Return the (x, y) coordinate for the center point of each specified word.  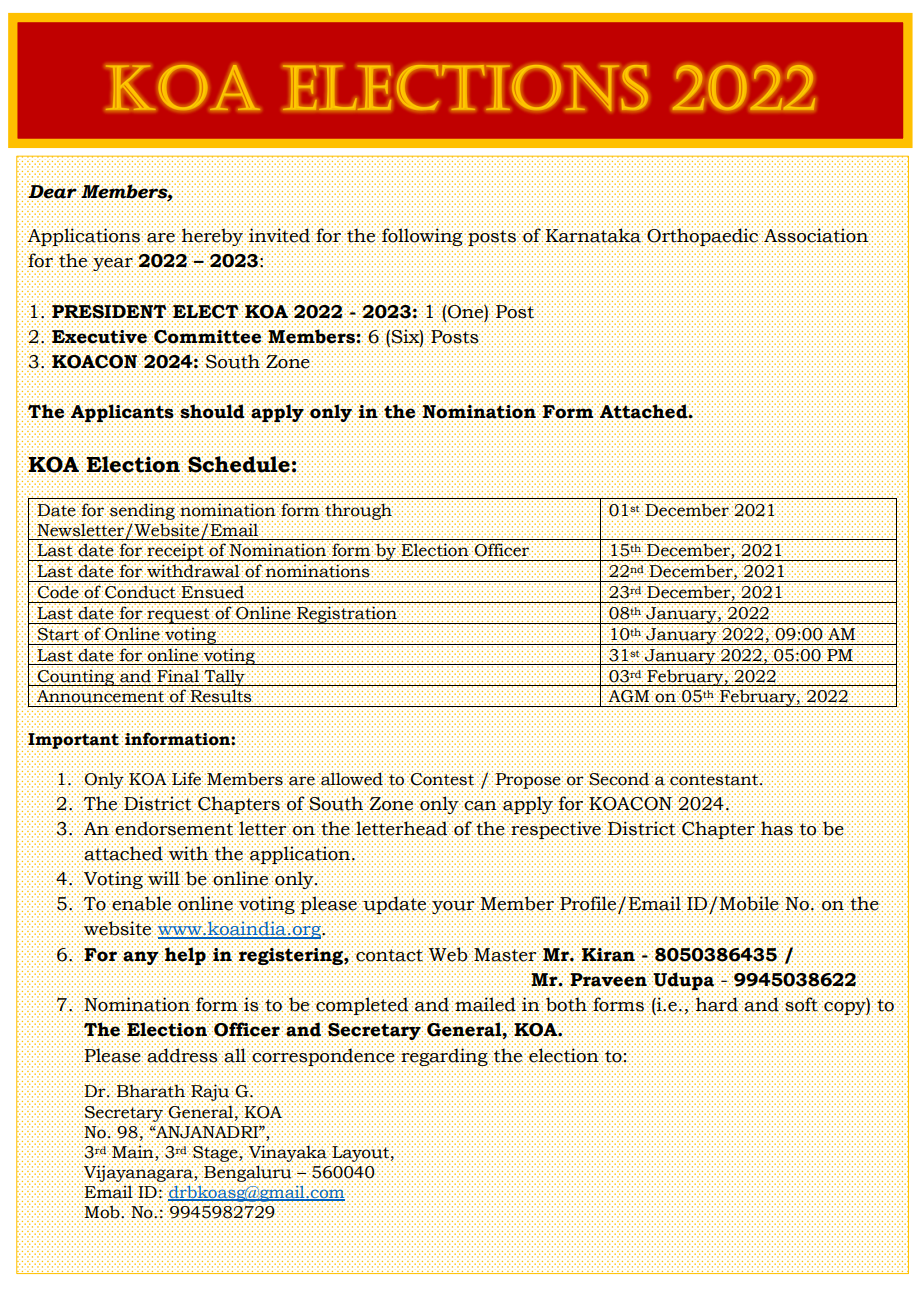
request (178, 615)
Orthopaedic (702, 237)
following (422, 237)
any (141, 959)
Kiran (609, 954)
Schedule (238, 463)
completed (362, 1006)
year (112, 265)
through (359, 511)
